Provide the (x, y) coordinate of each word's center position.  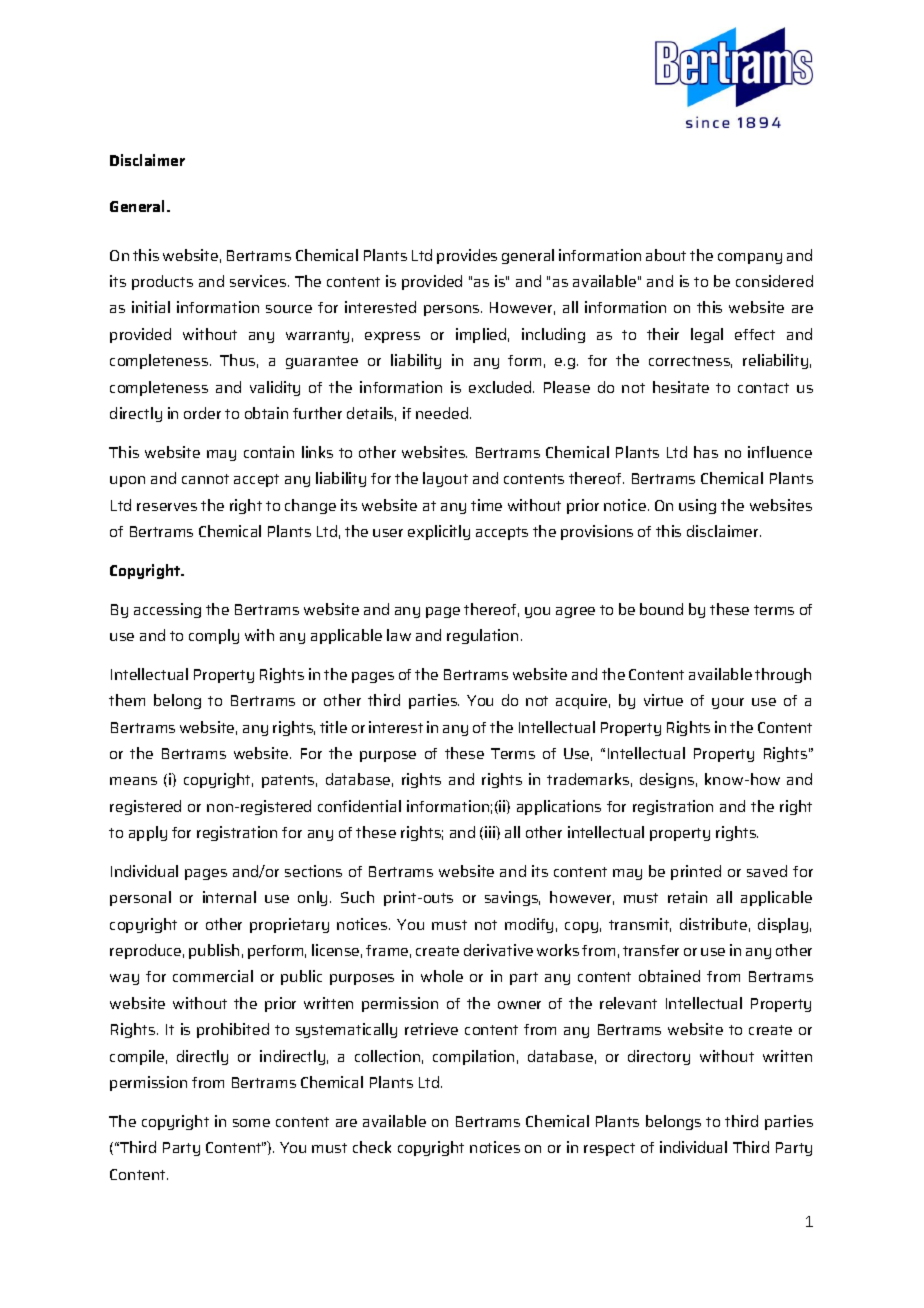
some (251, 1123)
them (127, 700)
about (666, 255)
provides (467, 256)
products (162, 282)
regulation (482, 636)
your (728, 703)
